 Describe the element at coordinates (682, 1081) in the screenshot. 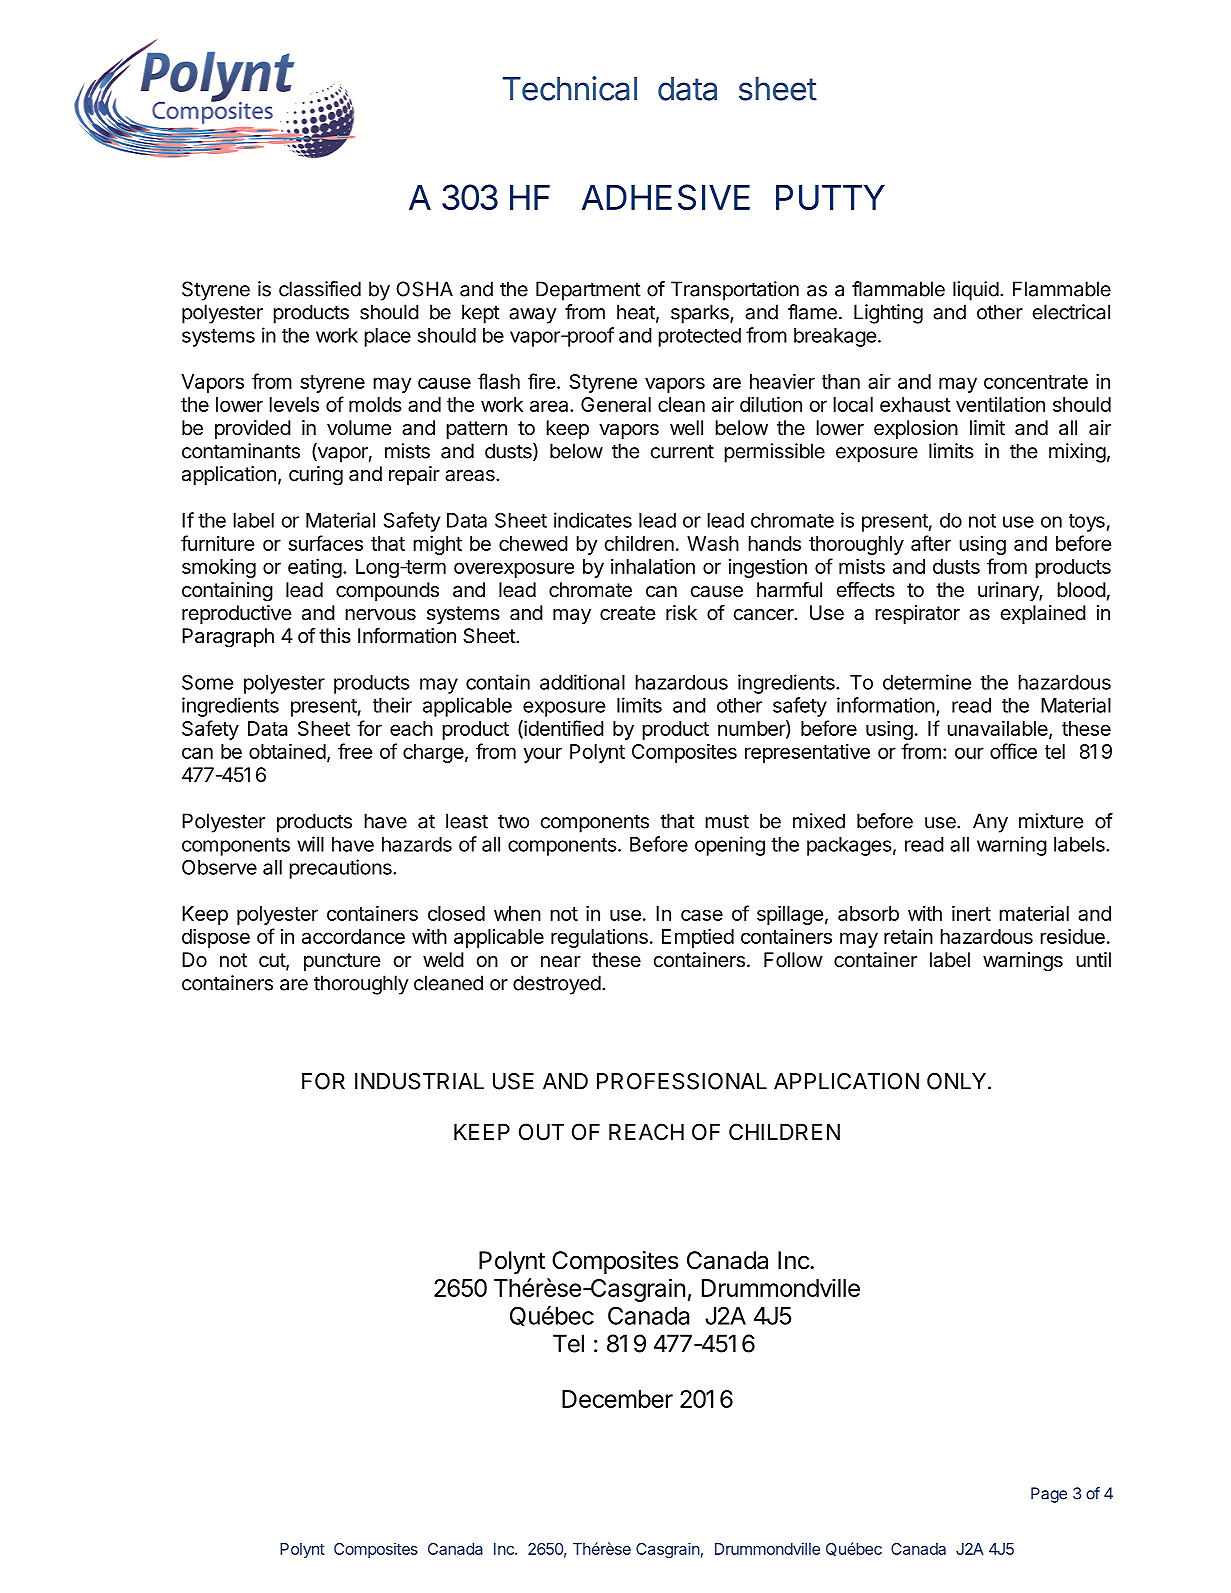

I see `PROFESSIONAL` at that location.
